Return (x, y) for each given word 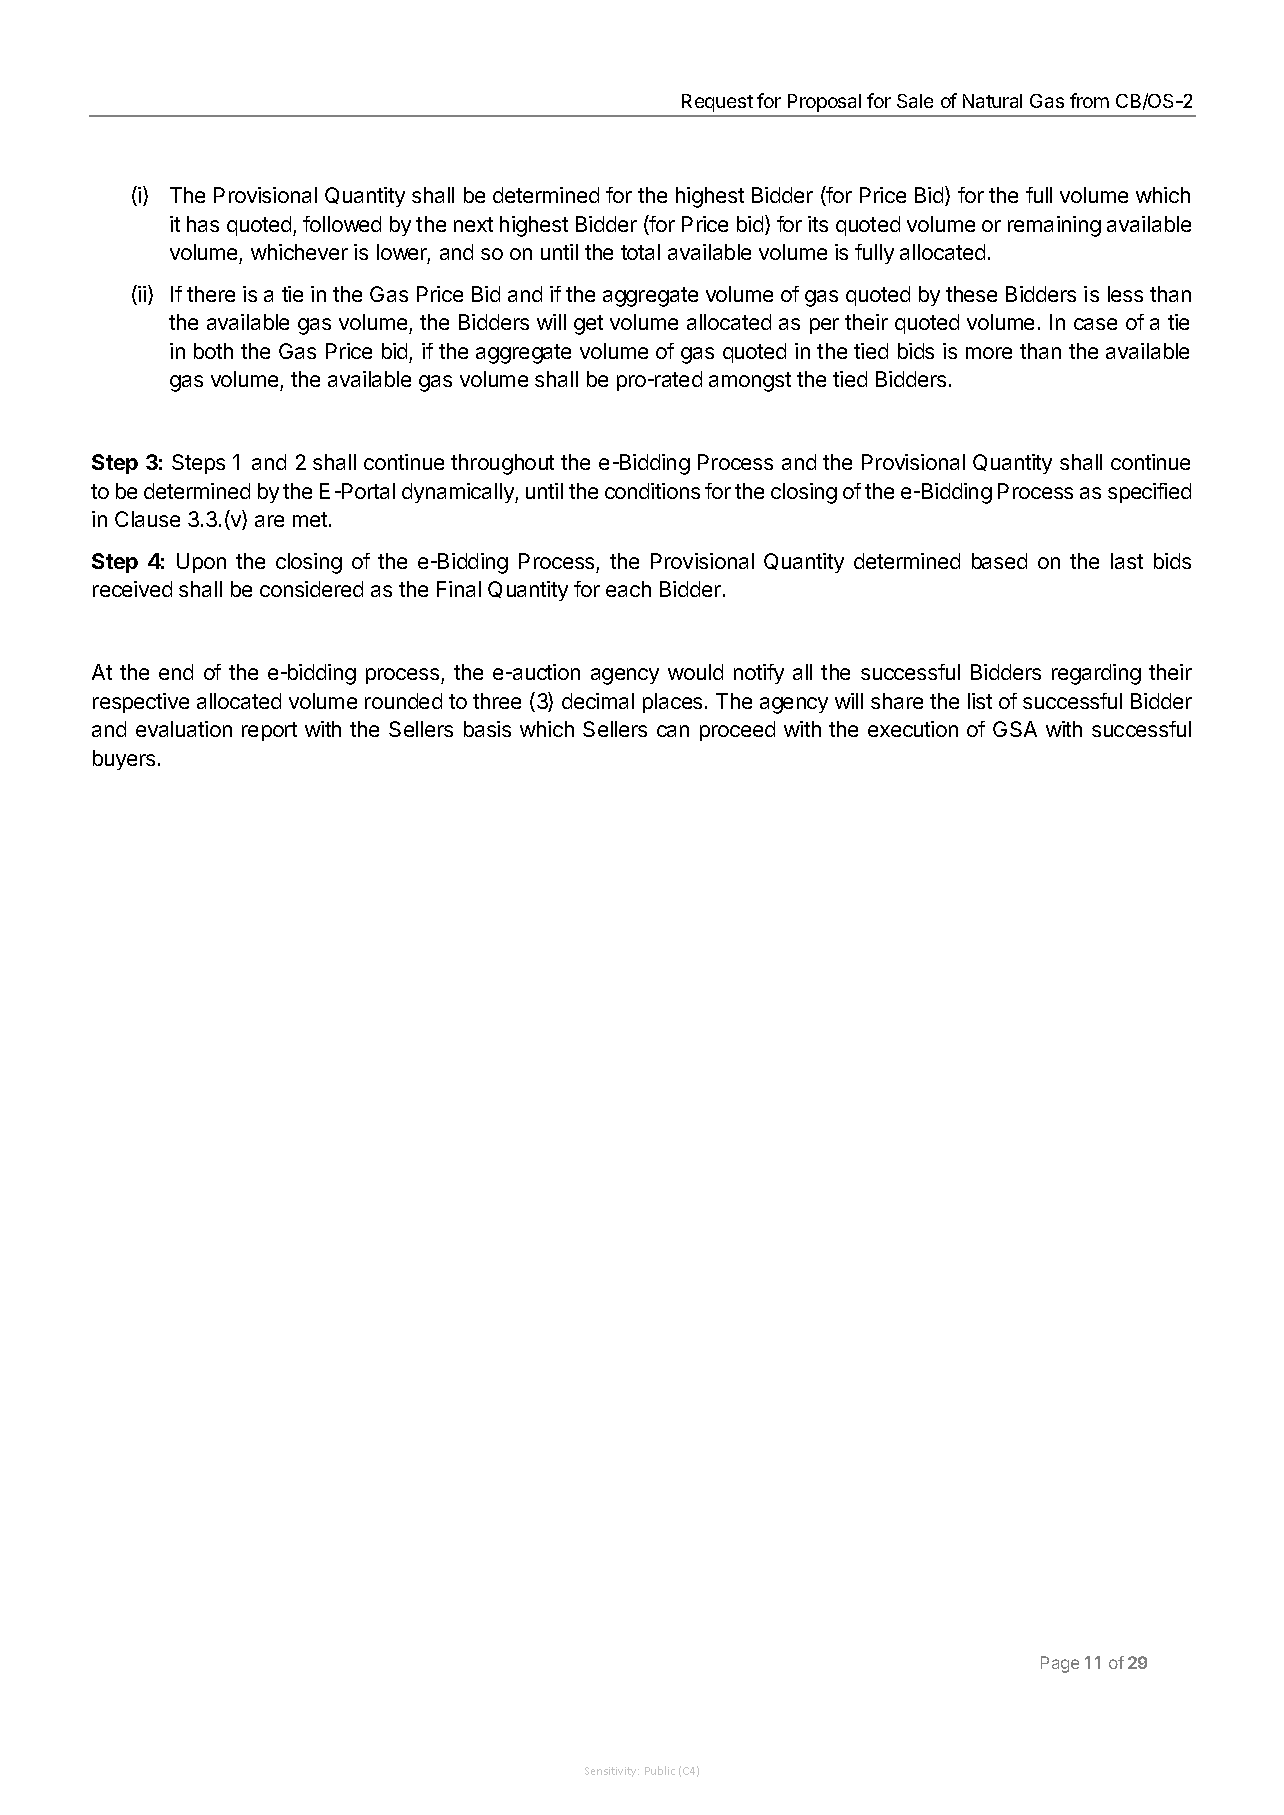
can (673, 731)
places (672, 703)
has (203, 224)
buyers (124, 760)
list (980, 701)
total (640, 252)
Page (1060, 1664)
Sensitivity (612, 1772)
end (176, 672)
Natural (992, 101)
